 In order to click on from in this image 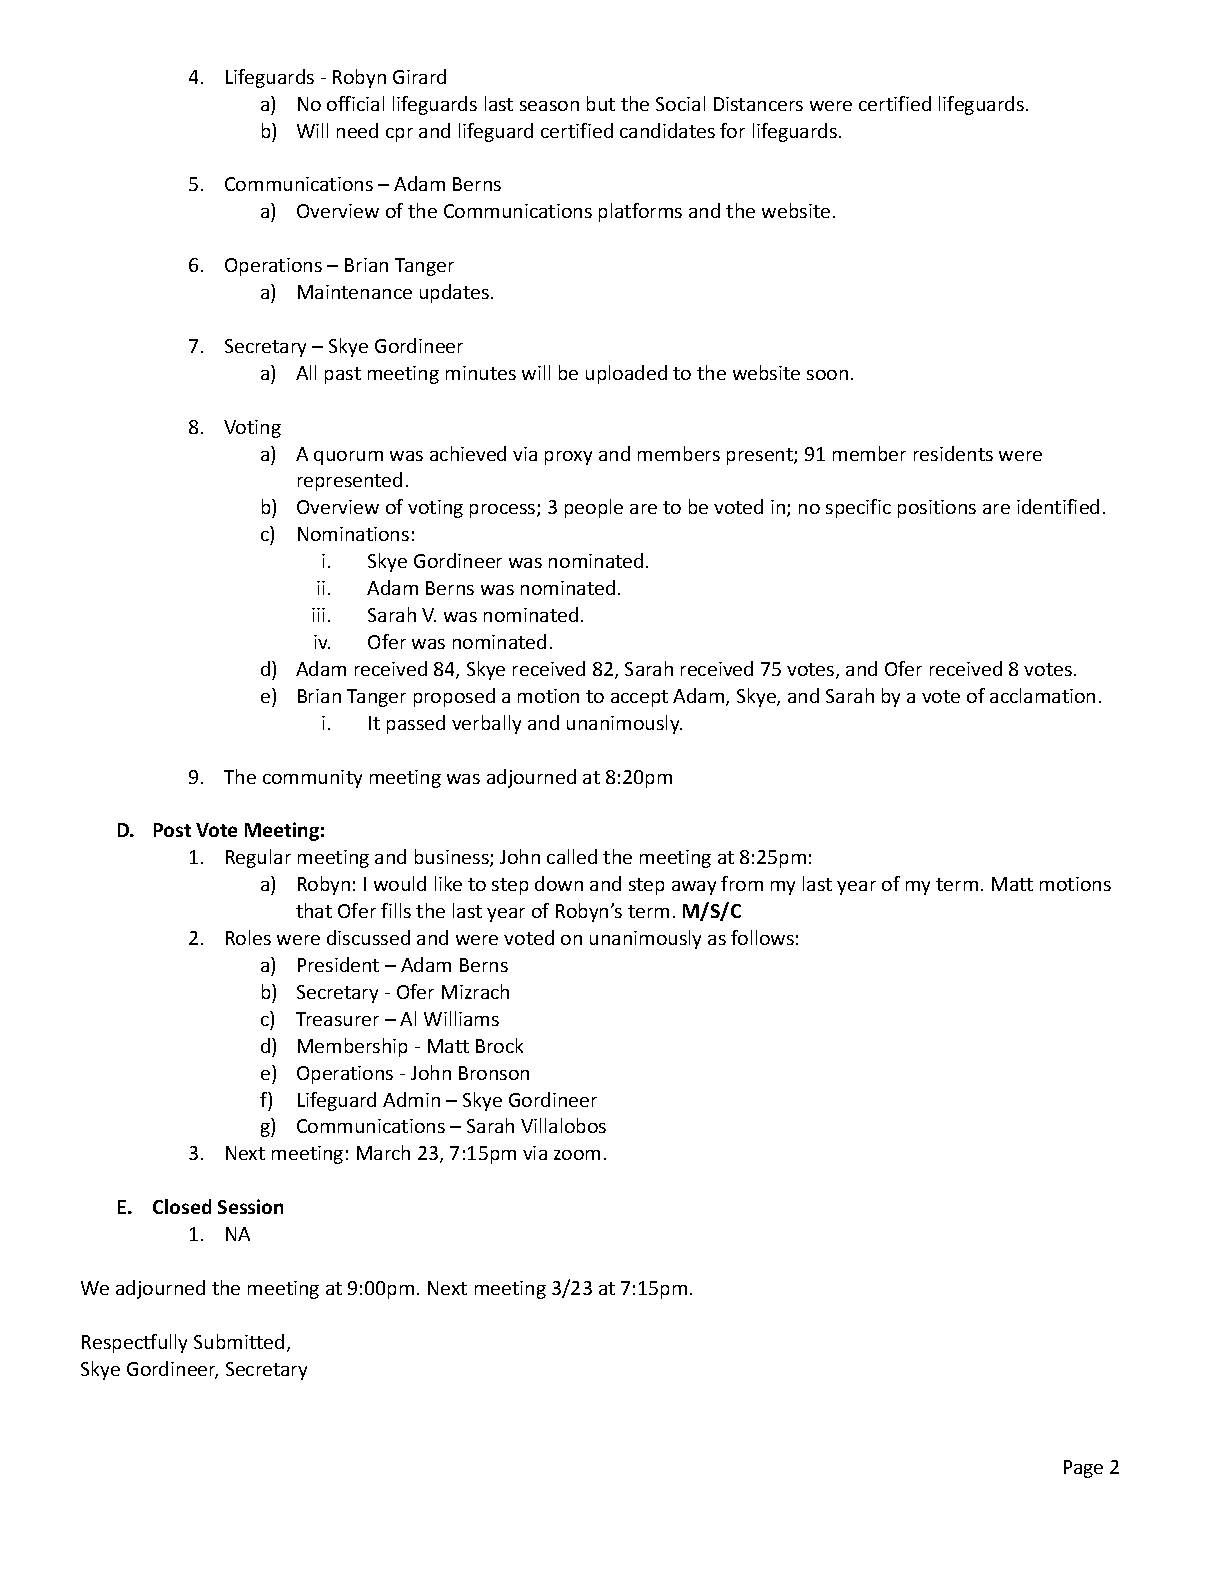, I will do `click(742, 883)`.
